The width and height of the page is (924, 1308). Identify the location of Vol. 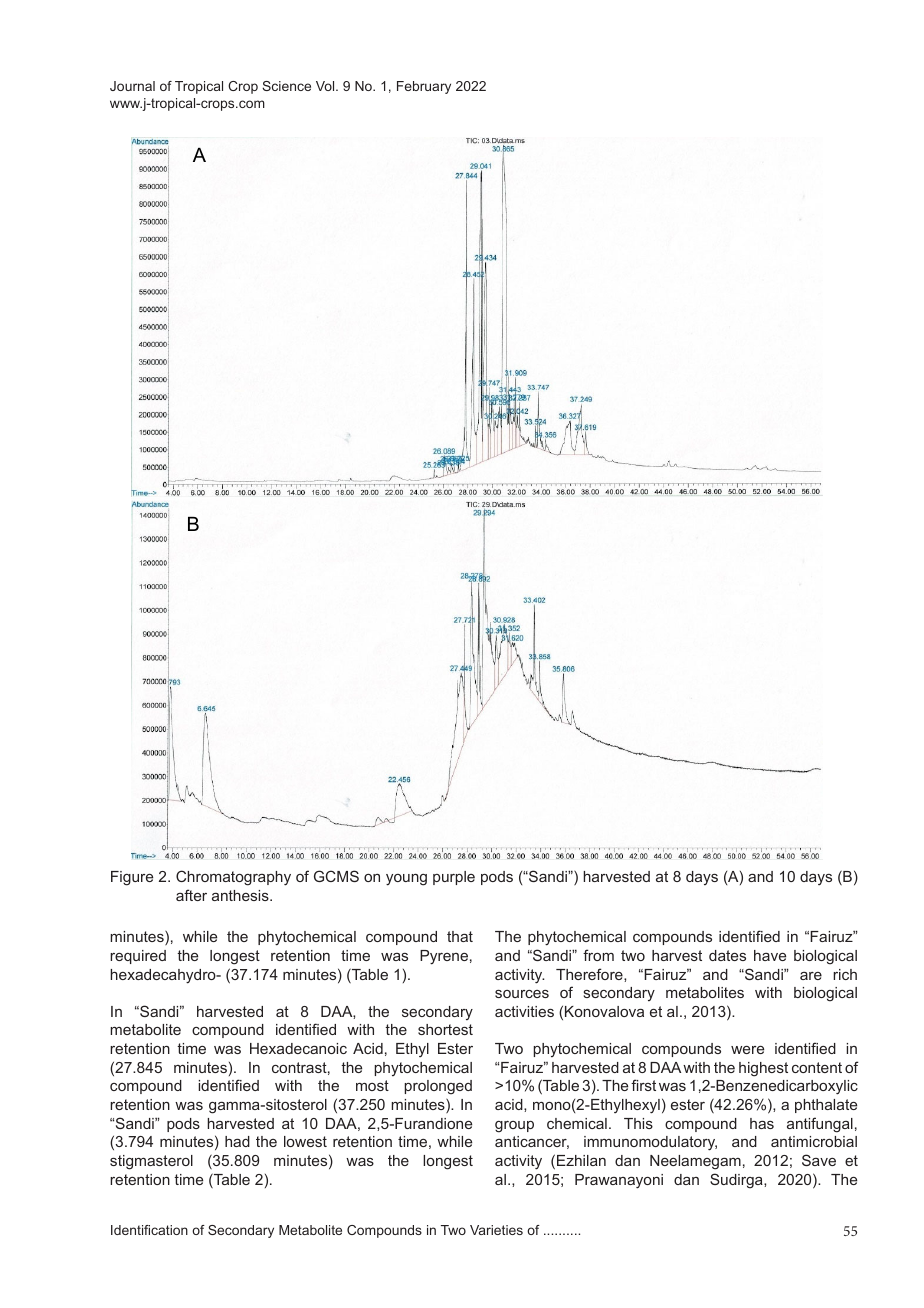
(326, 86).
